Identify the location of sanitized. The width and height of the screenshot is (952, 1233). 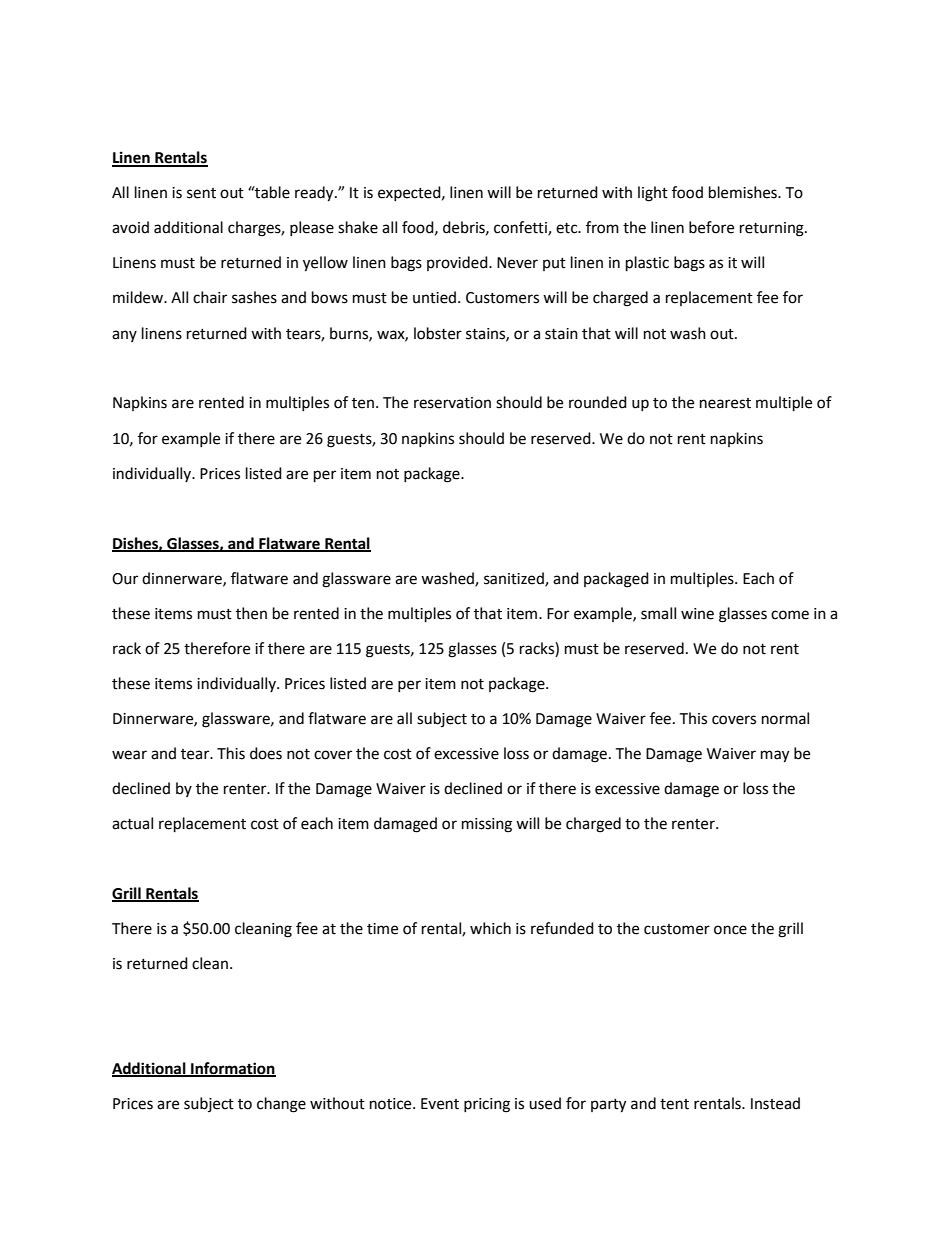
(515, 579).
